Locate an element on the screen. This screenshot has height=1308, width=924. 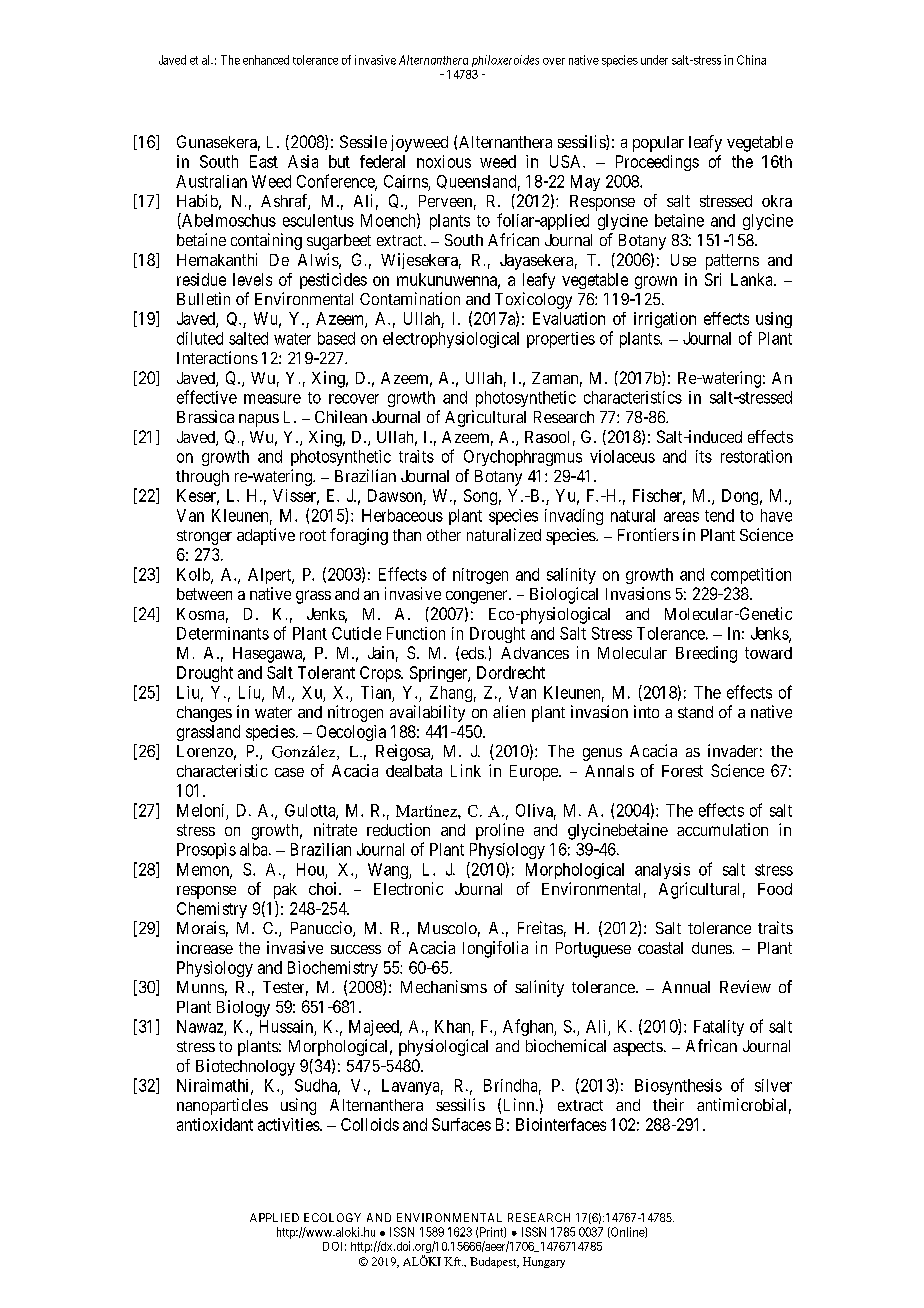
Determinants is located at coordinates (223, 633).
